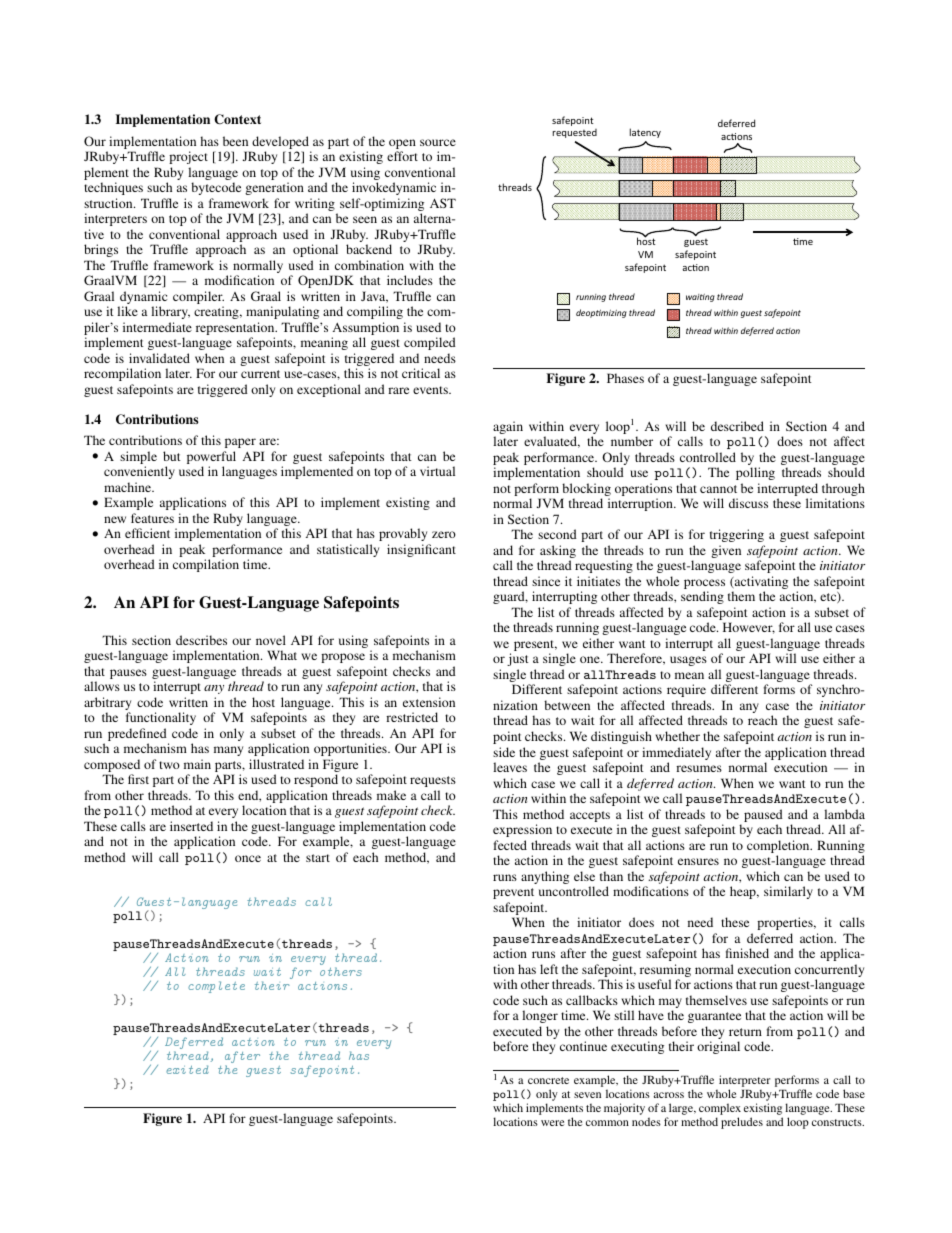  What do you see at coordinates (438, 142) in the document?
I see `source` at bounding box center [438, 142].
